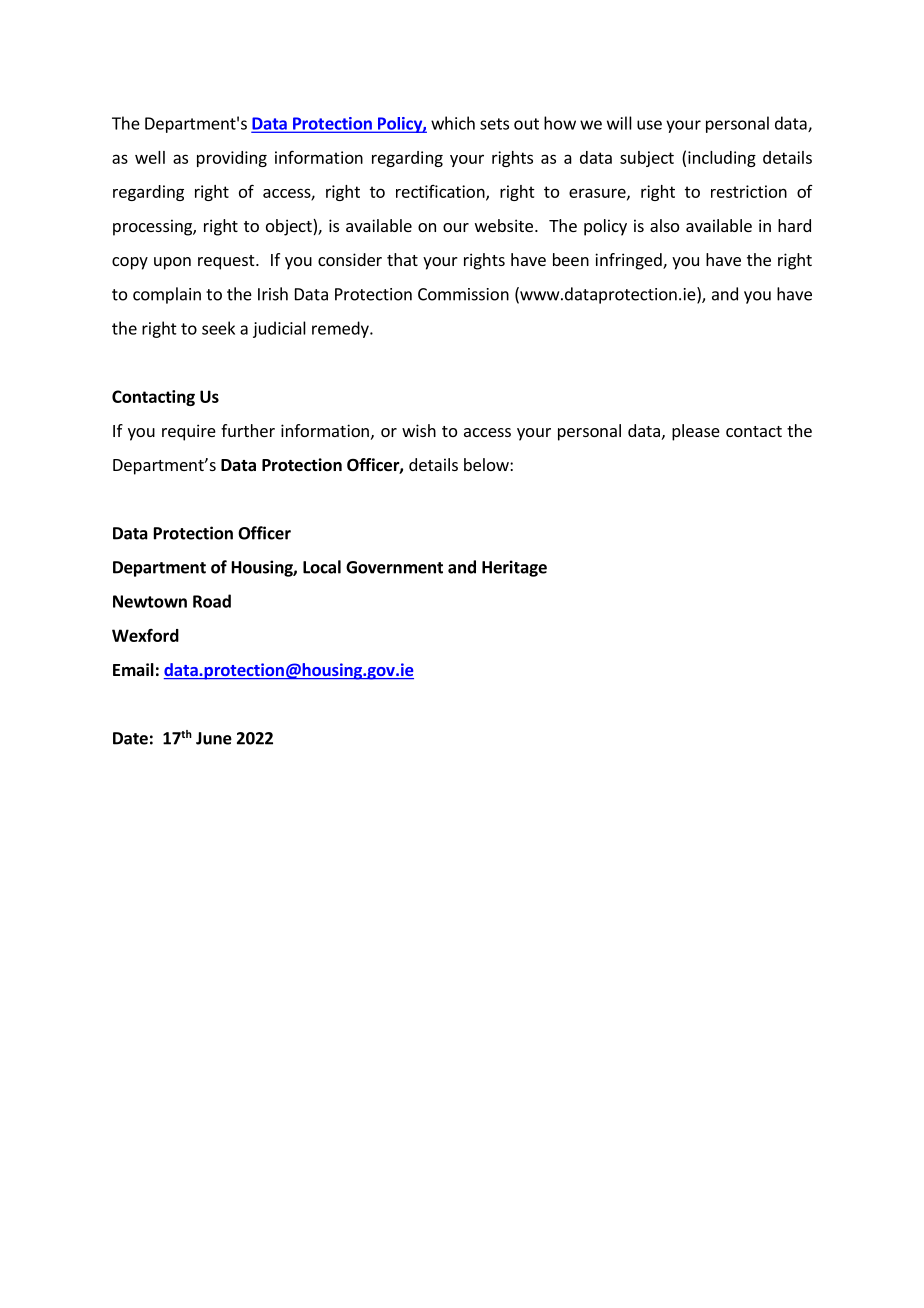  What do you see at coordinates (322, 567) in the screenshot?
I see `Local` at bounding box center [322, 567].
